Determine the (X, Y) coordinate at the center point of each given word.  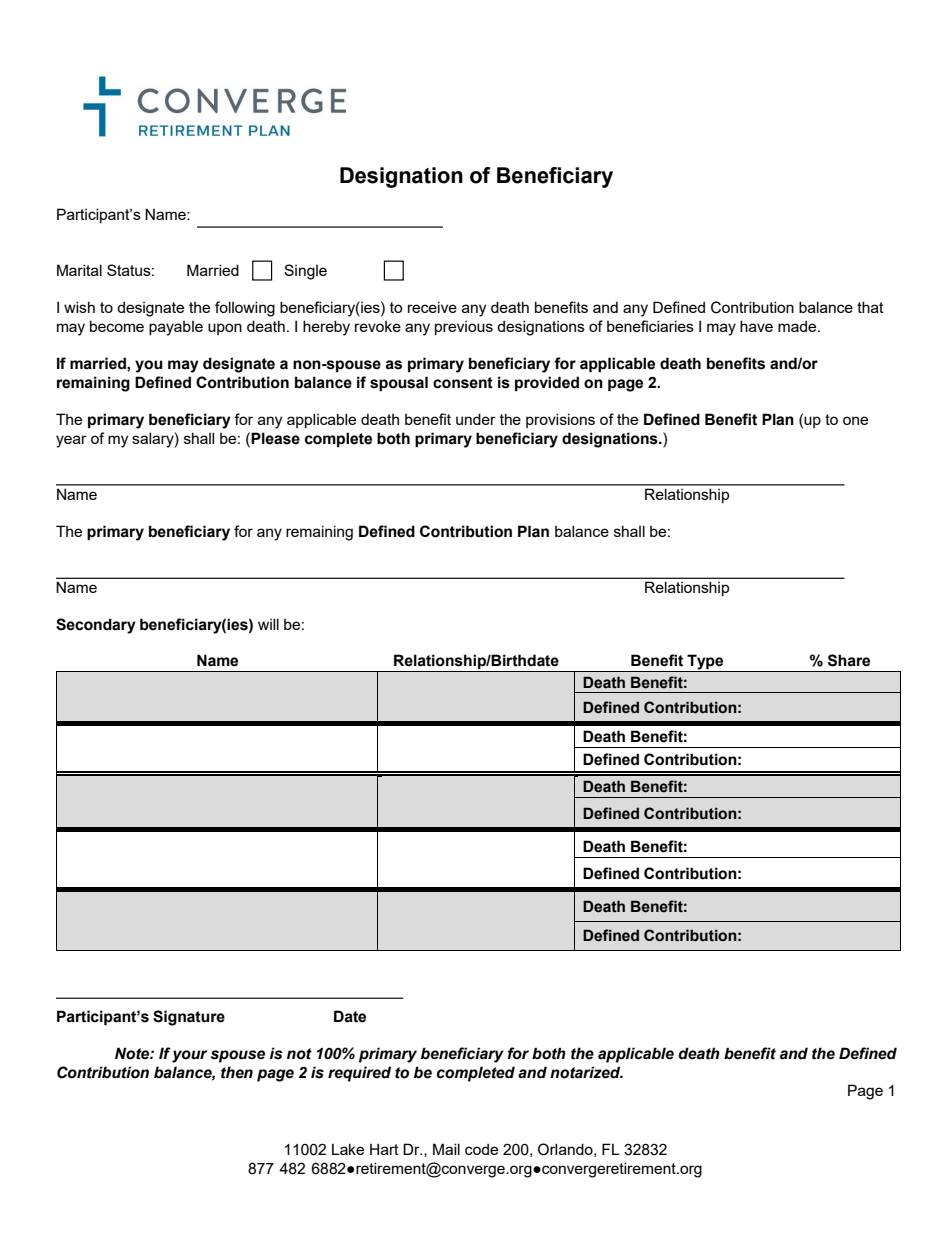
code (481, 1149)
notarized (586, 1072)
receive (432, 307)
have (756, 326)
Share (849, 660)
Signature (189, 1018)
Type (705, 663)
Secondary (96, 626)
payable (176, 328)
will (268, 624)
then (237, 1072)
